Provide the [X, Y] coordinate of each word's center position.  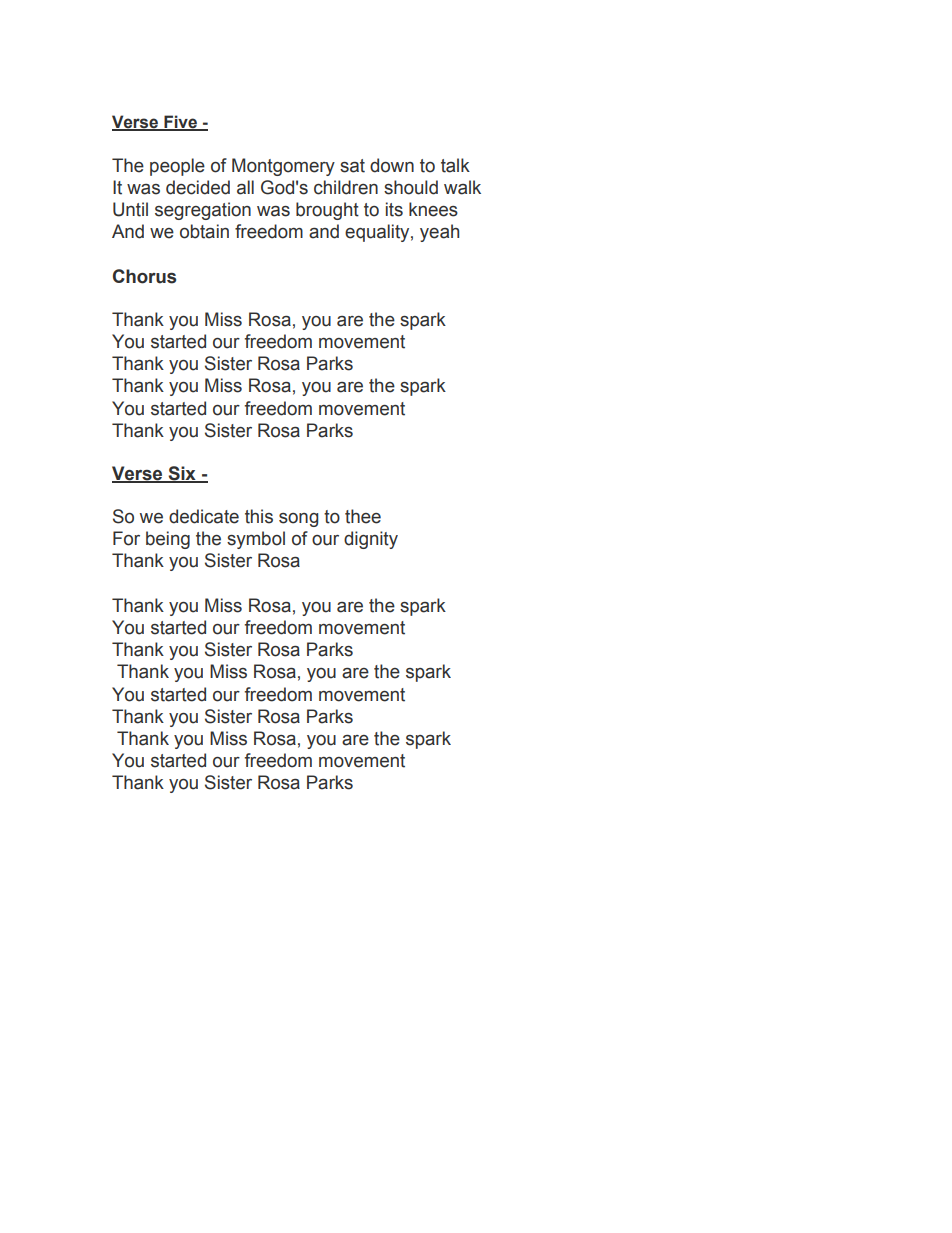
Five [180, 123]
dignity [371, 540]
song [298, 520]
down [392, 165]
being [168, 540]
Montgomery [283, 167]
